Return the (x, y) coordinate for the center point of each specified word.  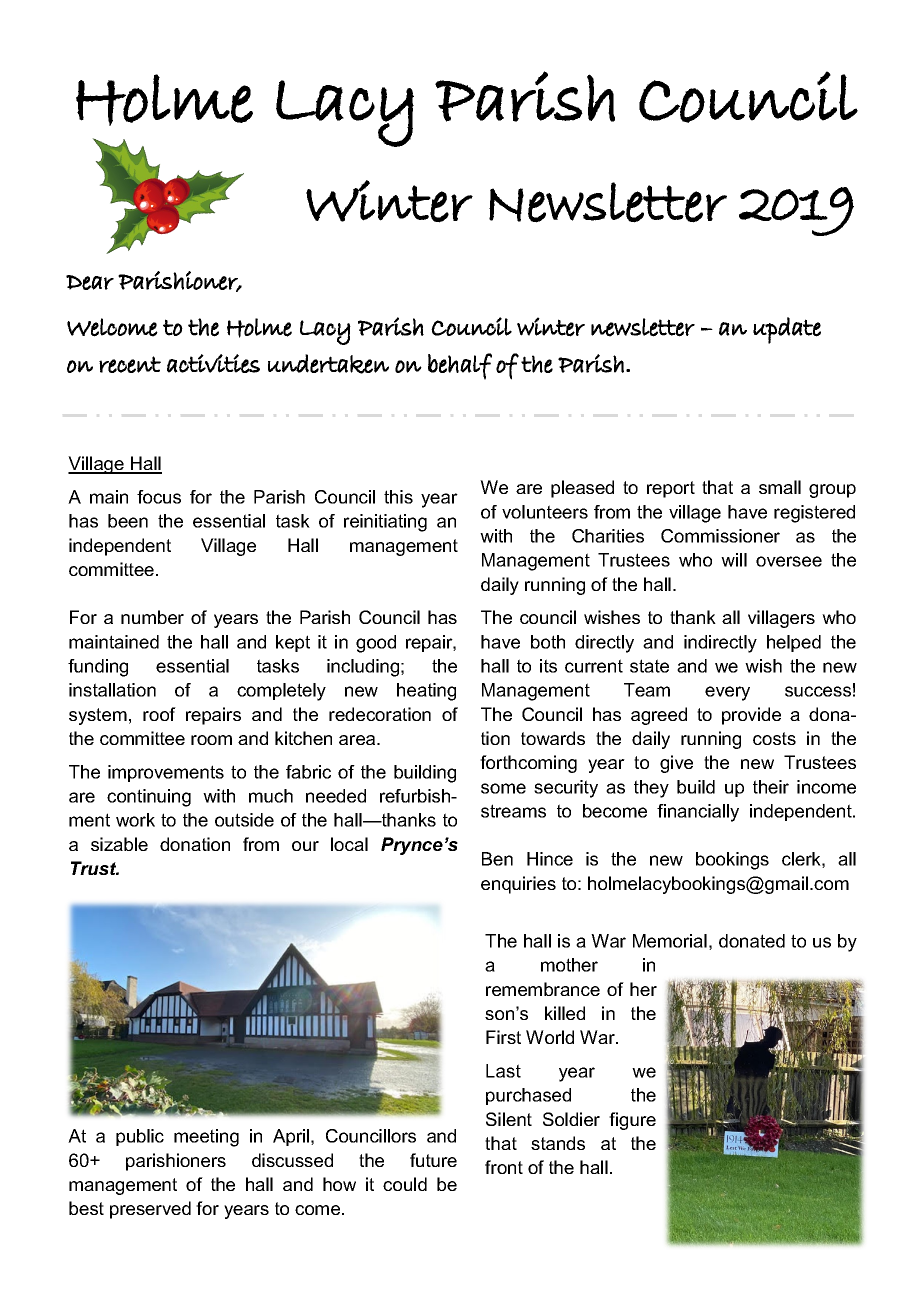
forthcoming (528, 764)
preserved (150, 1210)
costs (774, 738)
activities (213, 363)
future (433, 1160)
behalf (460, 366)
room (211, 740)
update (787, 330)
